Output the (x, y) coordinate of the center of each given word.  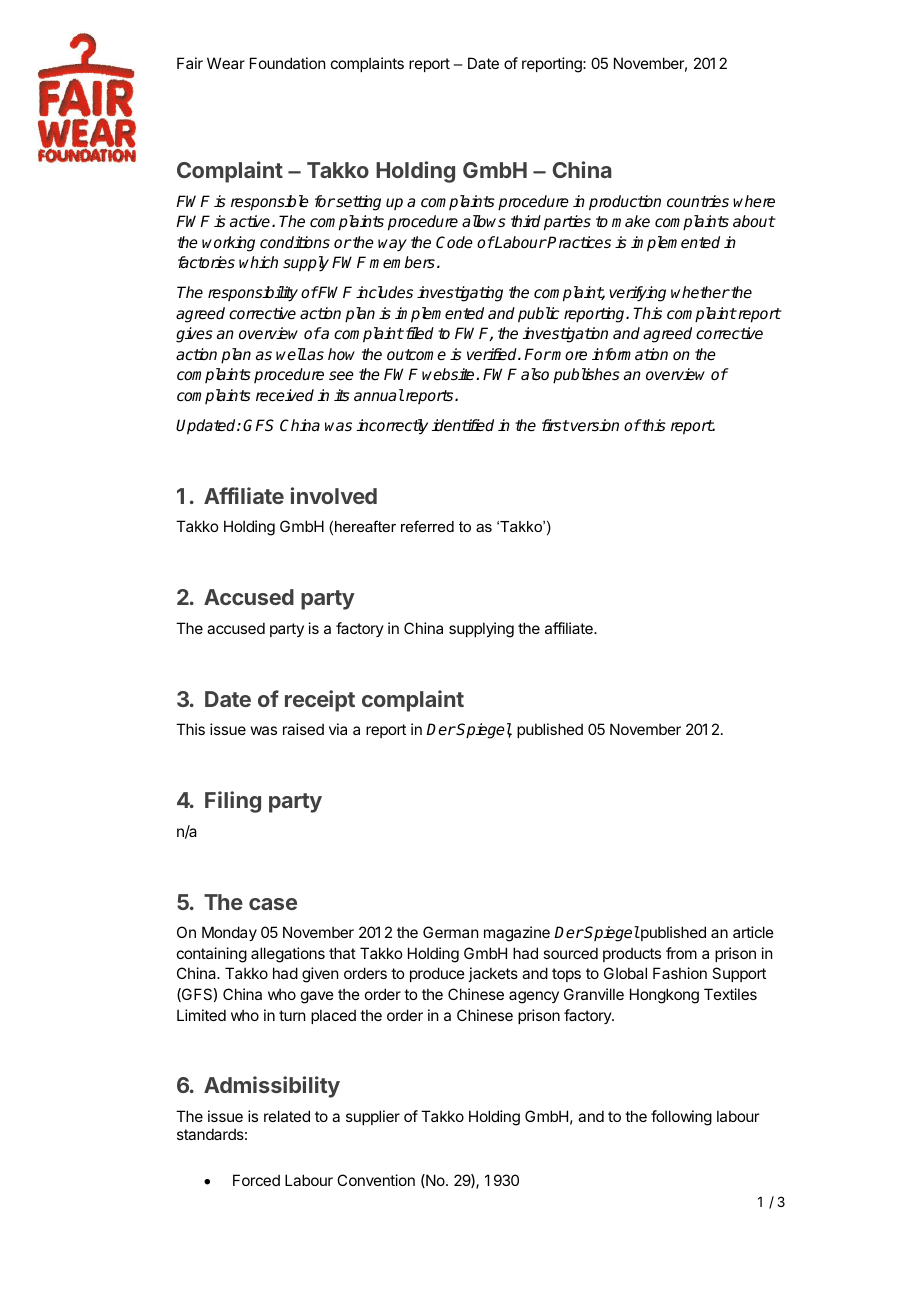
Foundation (287, 63)
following (681, 1118)
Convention (376, 1180)
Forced (256, 1180)
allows (484, 221)
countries (698, 201)
